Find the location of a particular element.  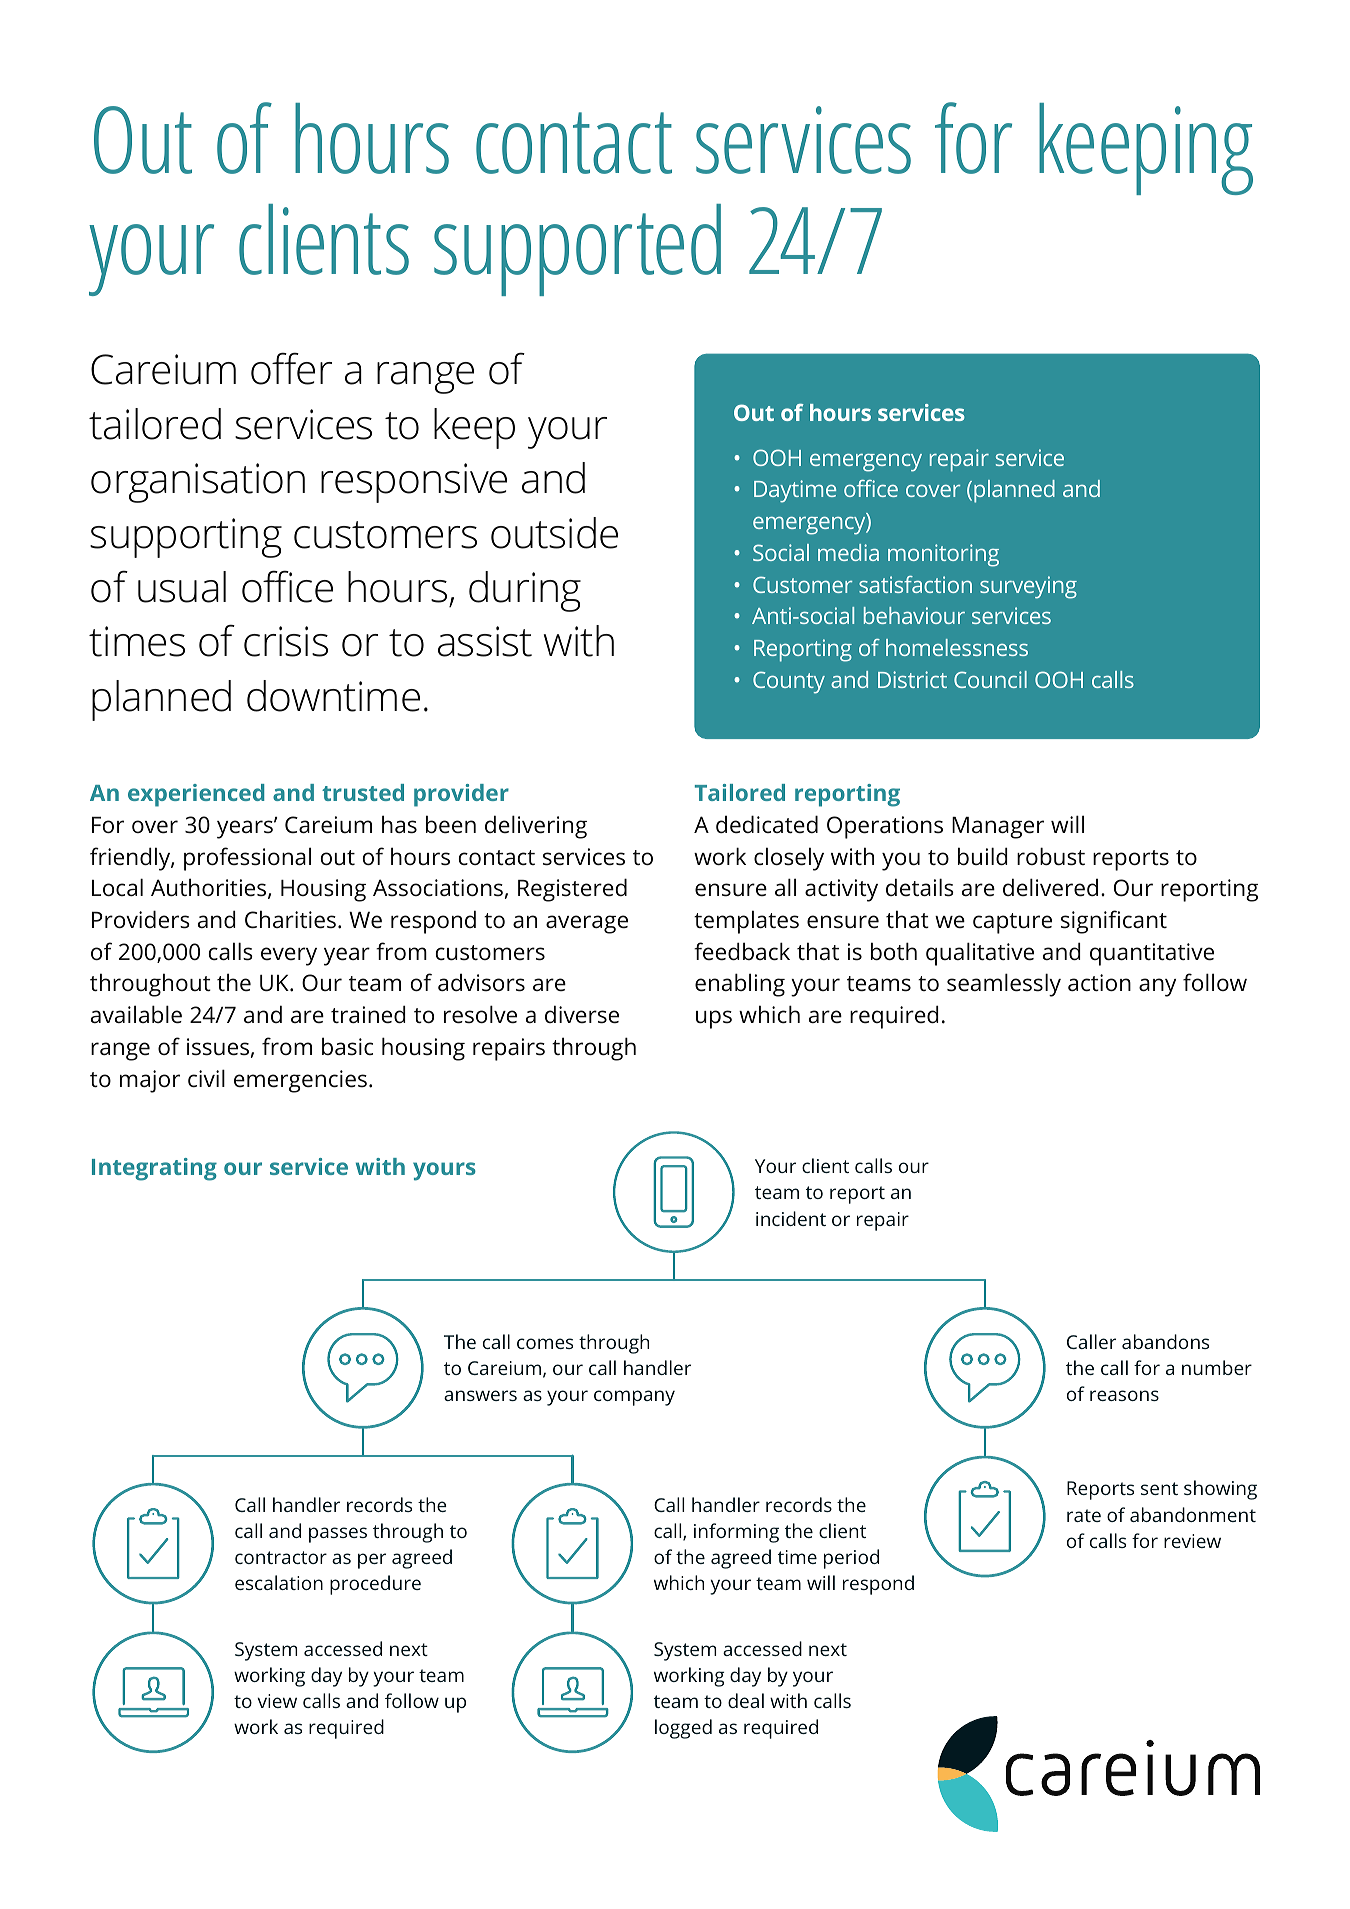

monitoring is located at coordinates (943, 555).
